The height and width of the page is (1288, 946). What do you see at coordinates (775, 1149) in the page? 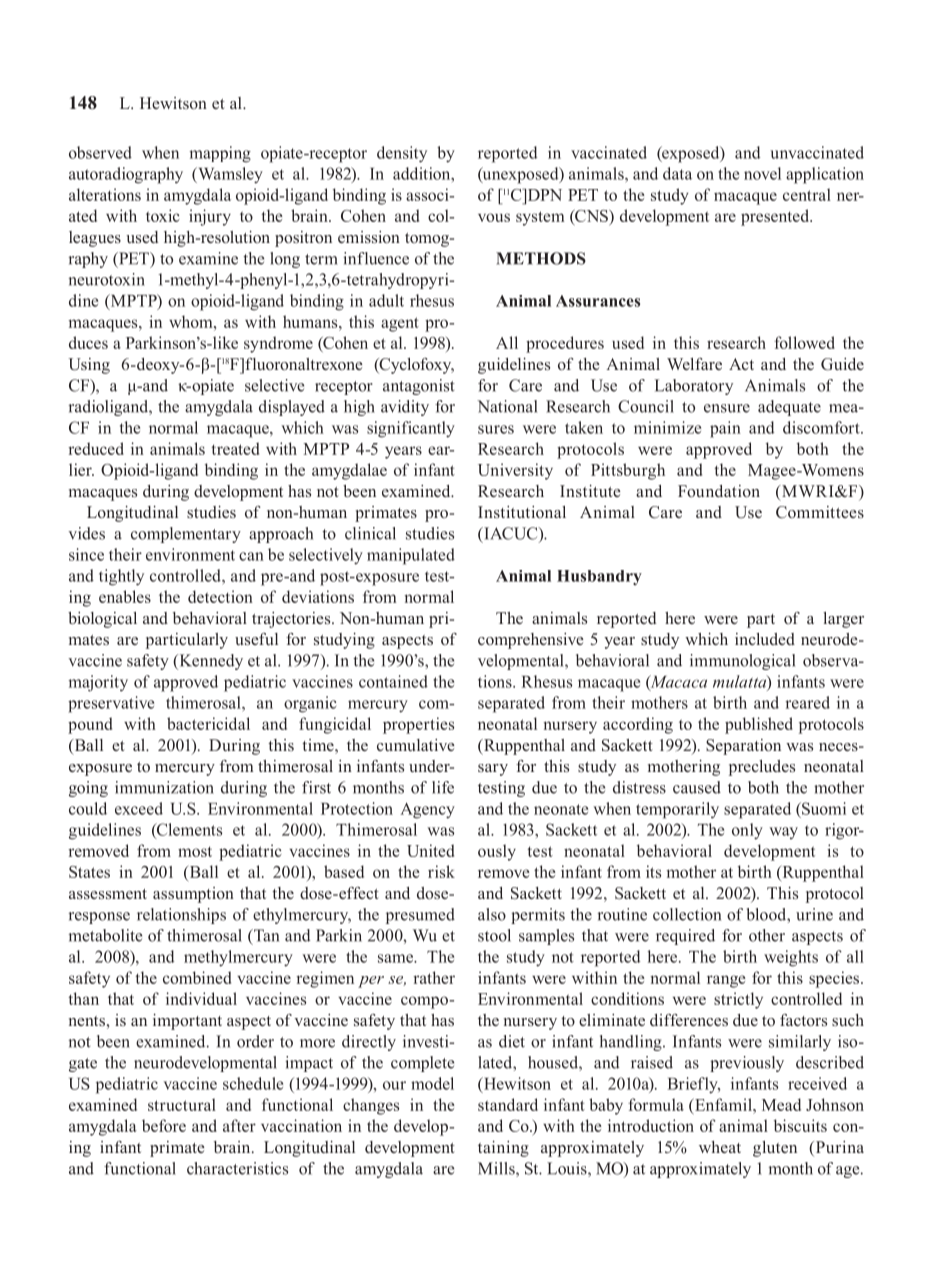
I see `gluten` at bounding box center [775, 1149].
